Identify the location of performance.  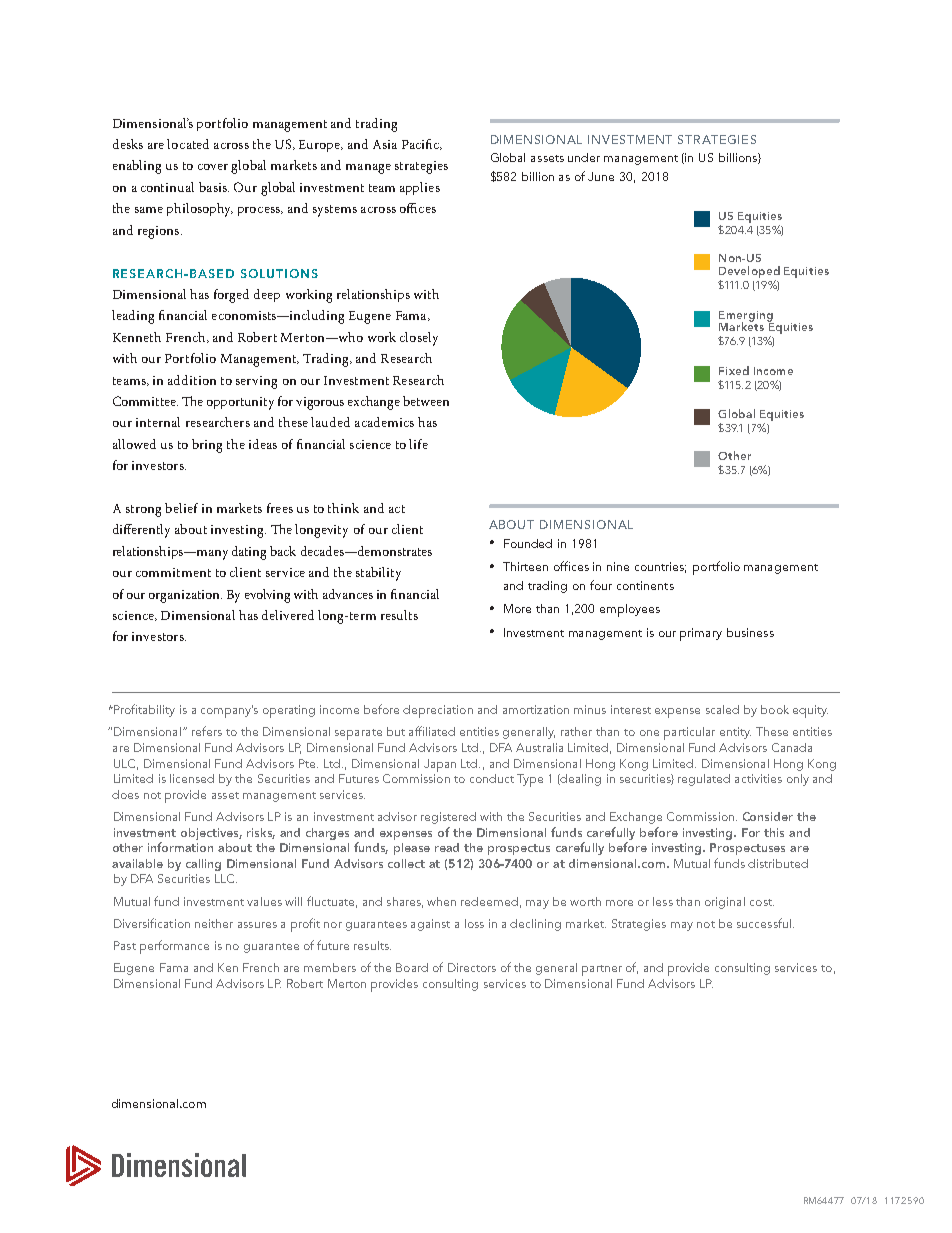
(174, 947).
